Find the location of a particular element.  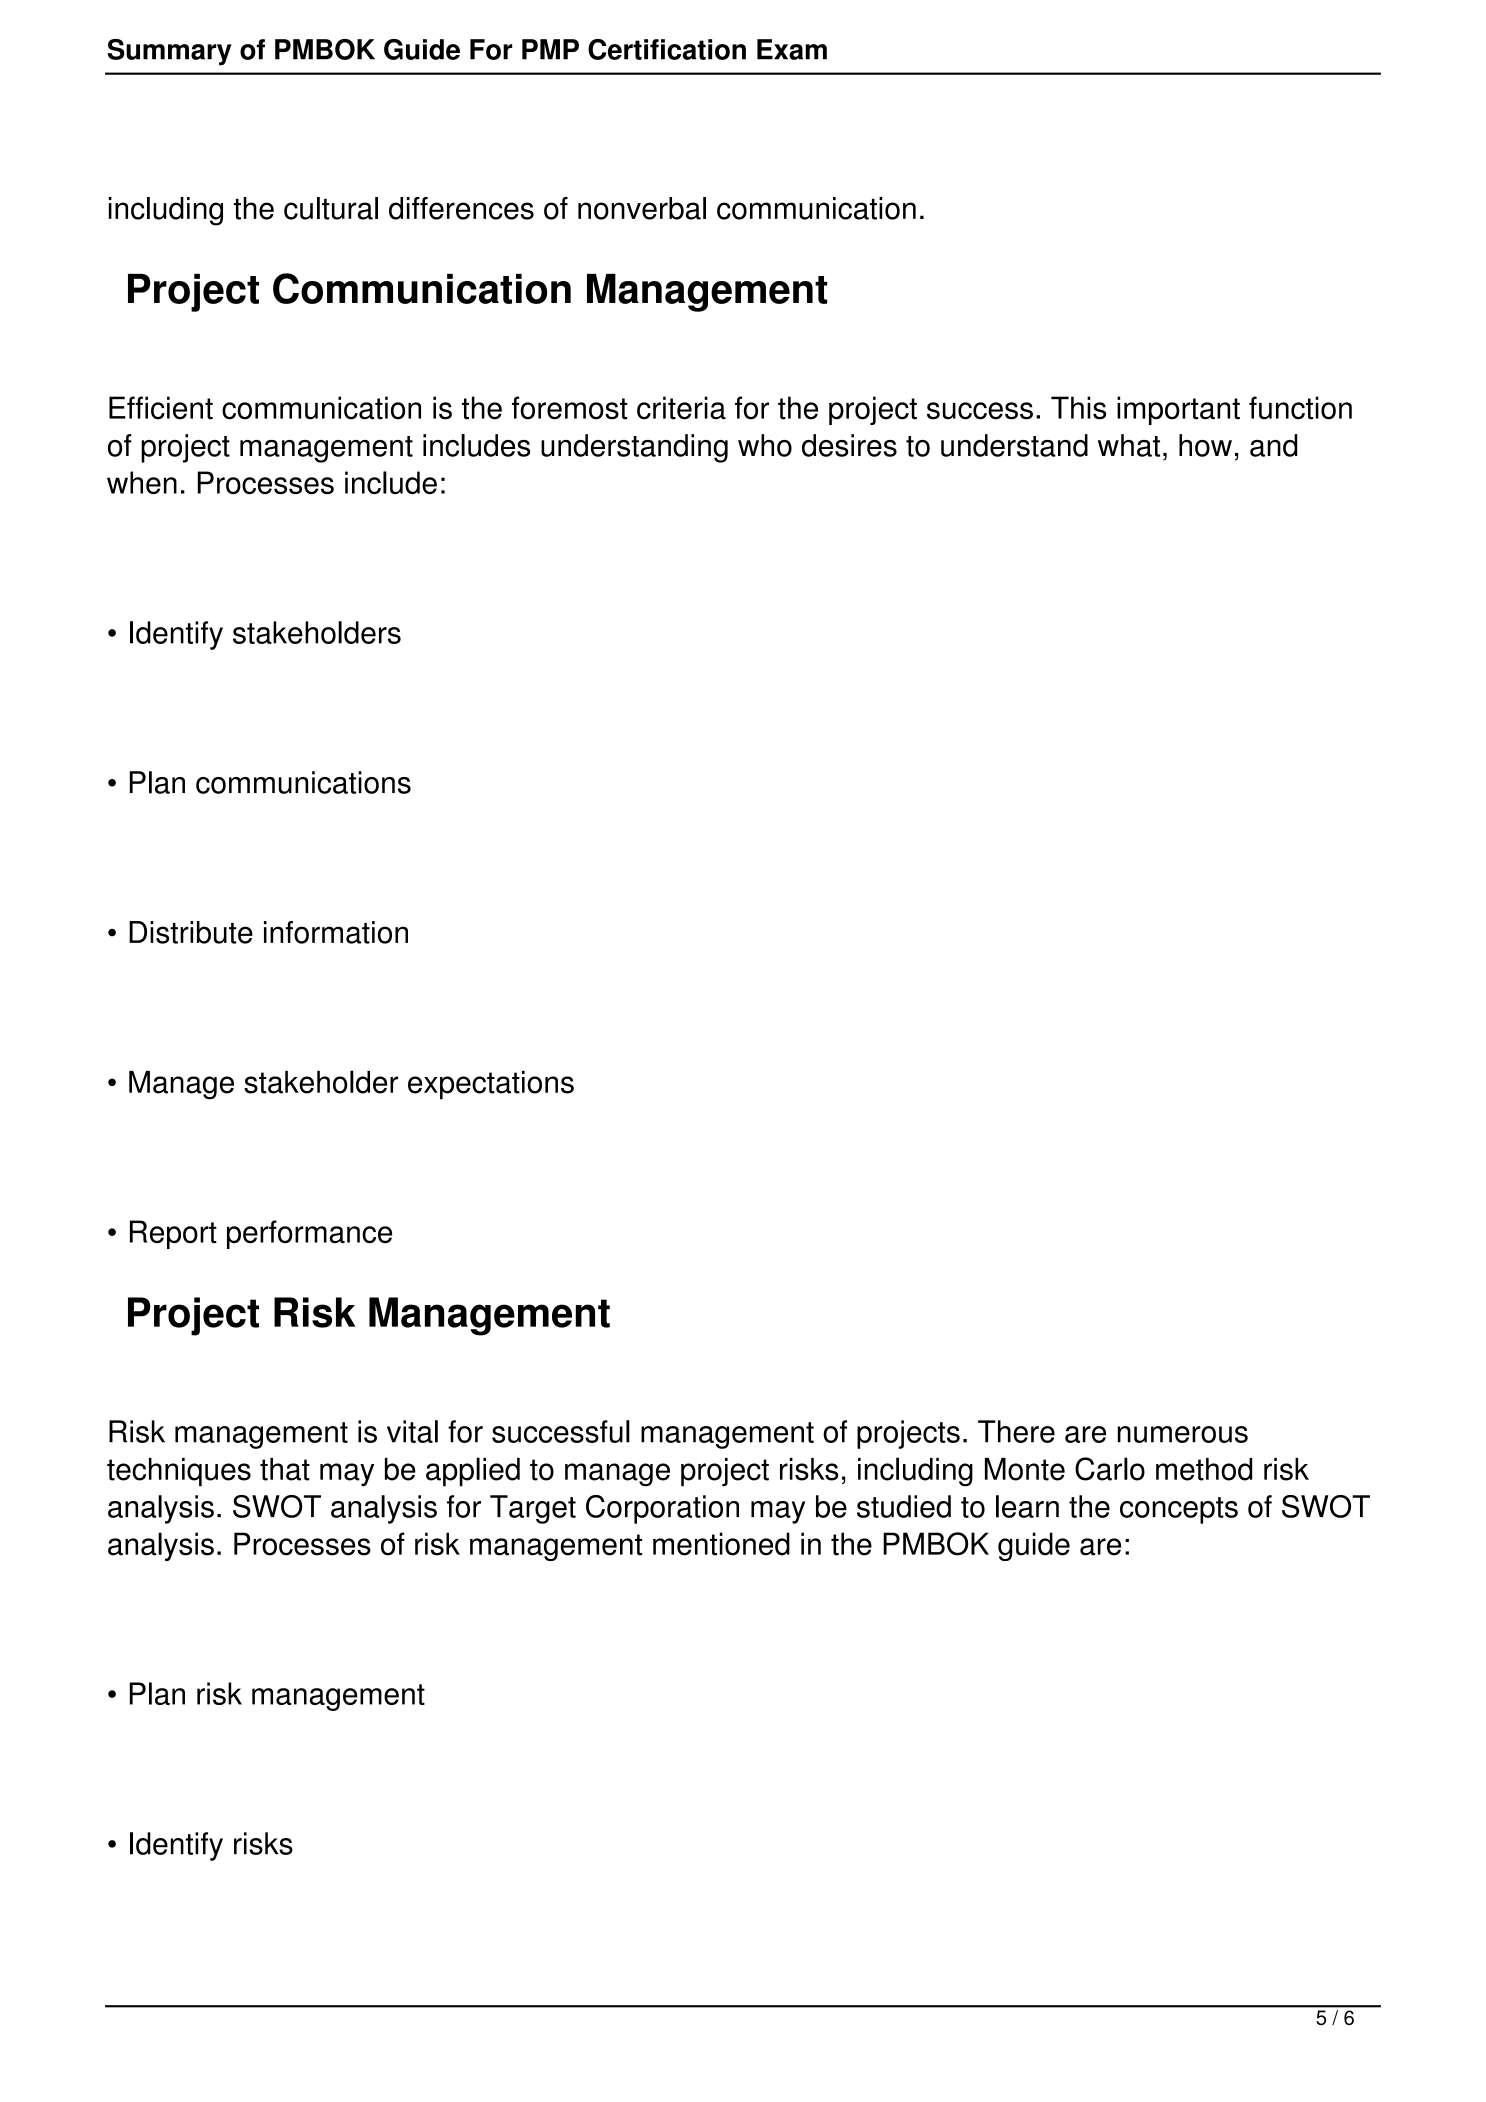

concepts is located at coordinates (1179, 1510).
